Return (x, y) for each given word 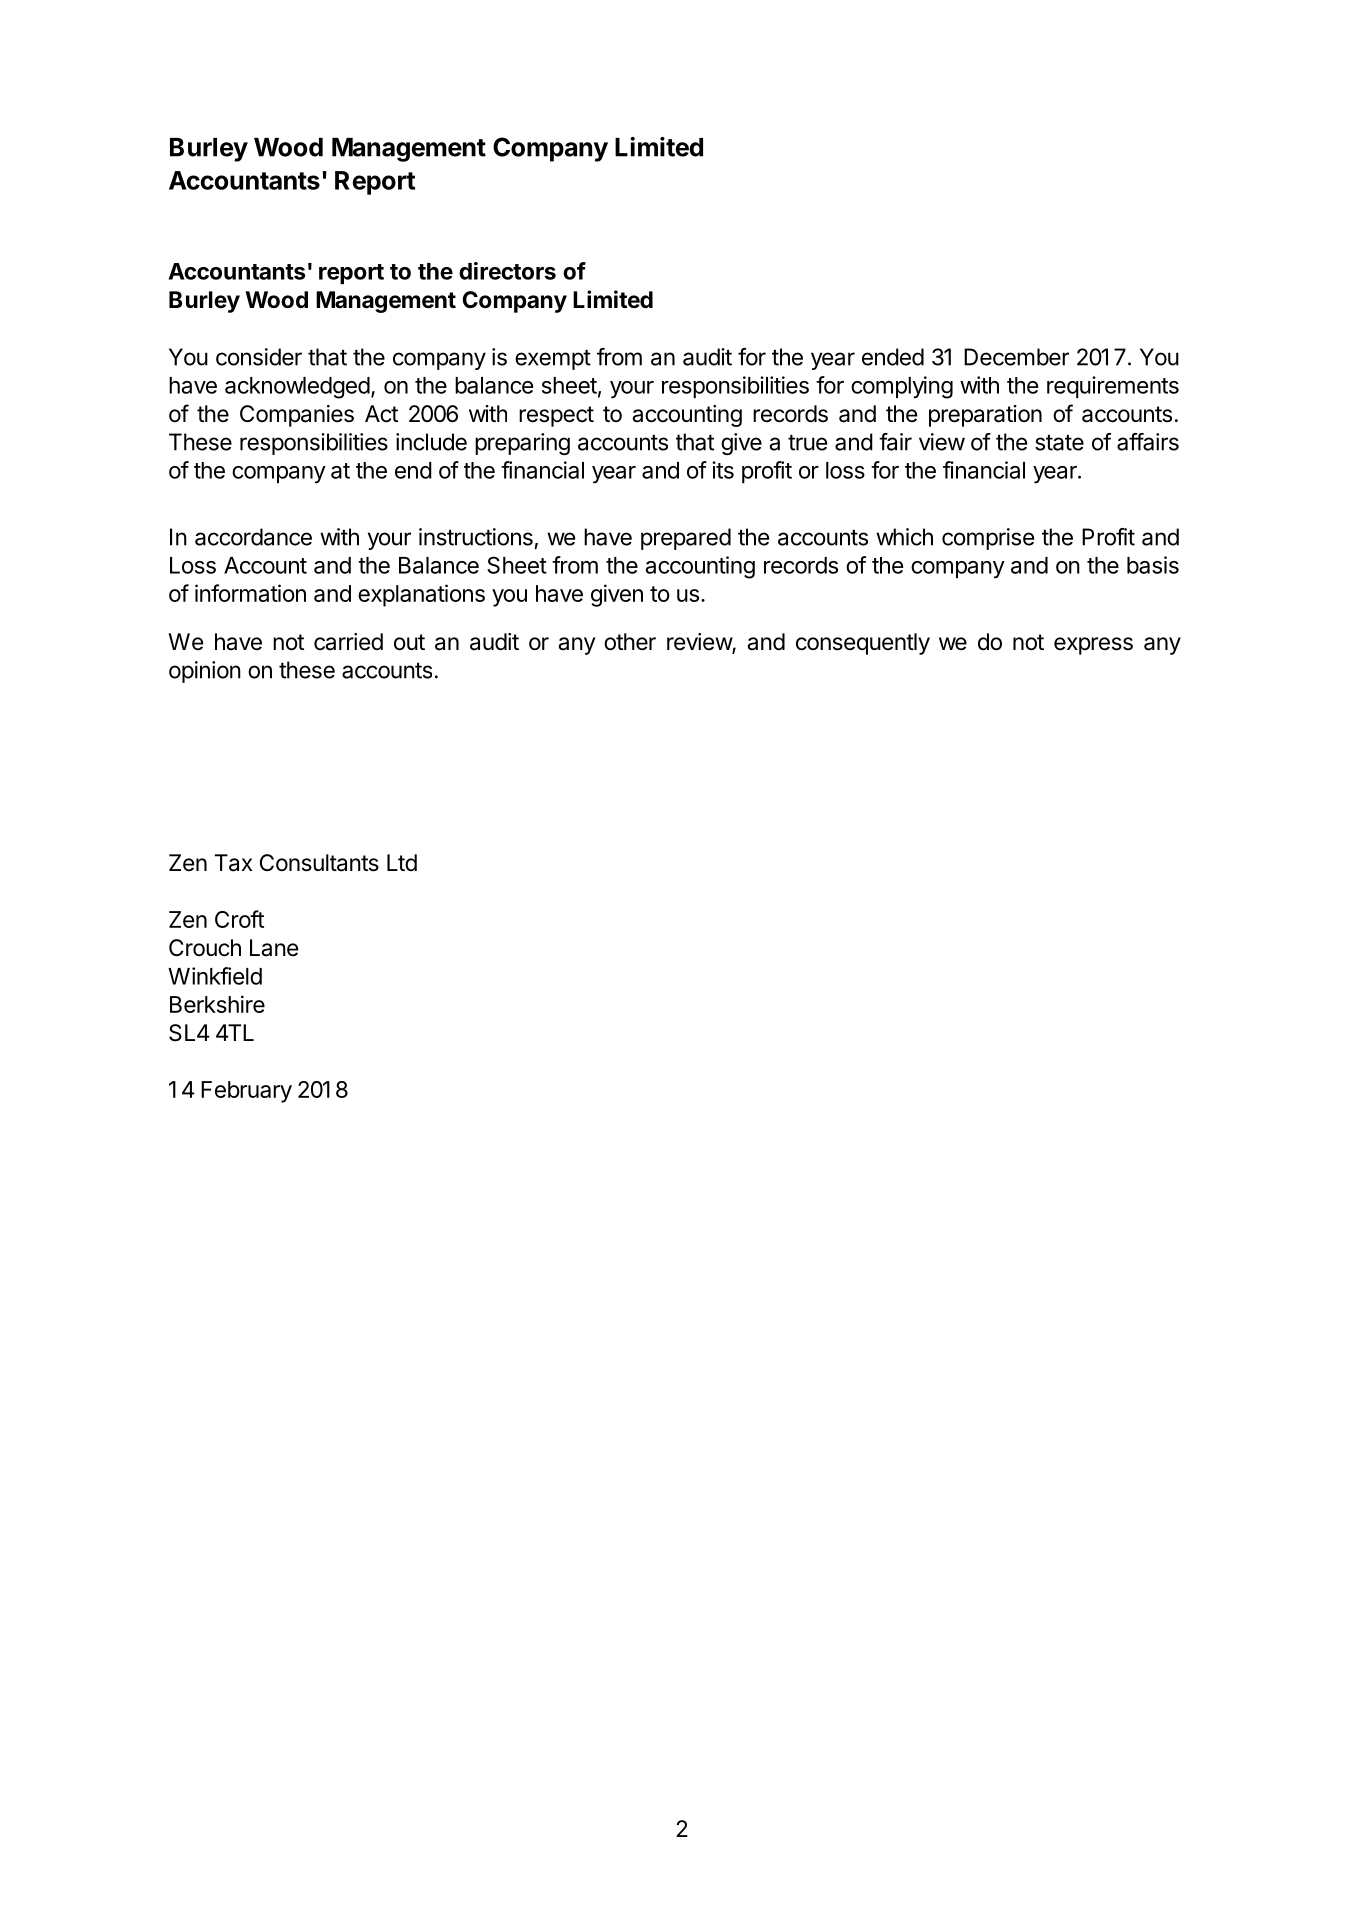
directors (507, 271)
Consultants (319, 863)
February (246, 1092)
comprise (988, 539)
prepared (686, 539)
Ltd (402, 862)
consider (259, 357)
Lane (274, 948)
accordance (253, 537)
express (1093, 646)
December (1016, 357)
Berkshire (217, 1004)
